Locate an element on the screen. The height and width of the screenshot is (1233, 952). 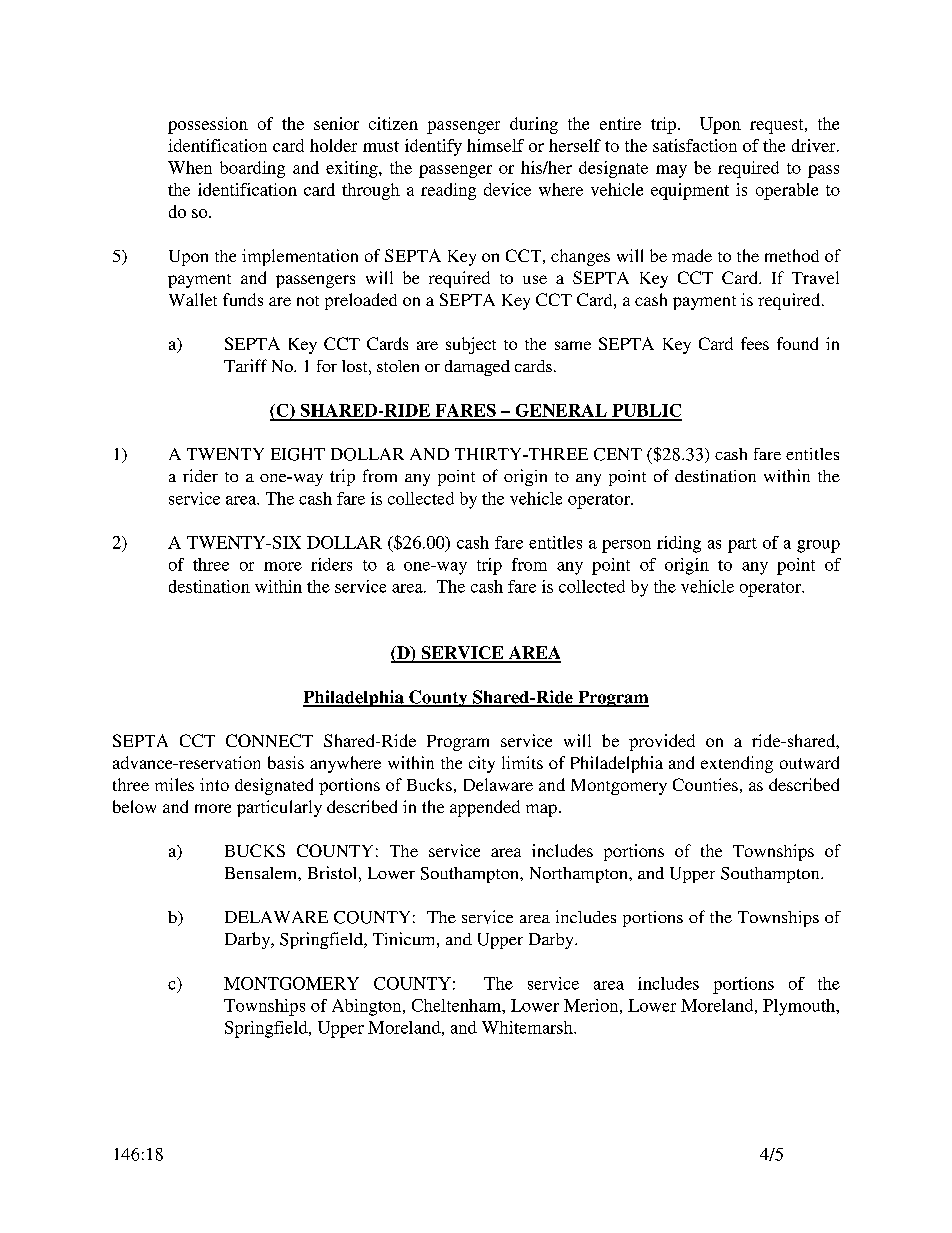
EIGHT is located at coordinates (298, 454).
